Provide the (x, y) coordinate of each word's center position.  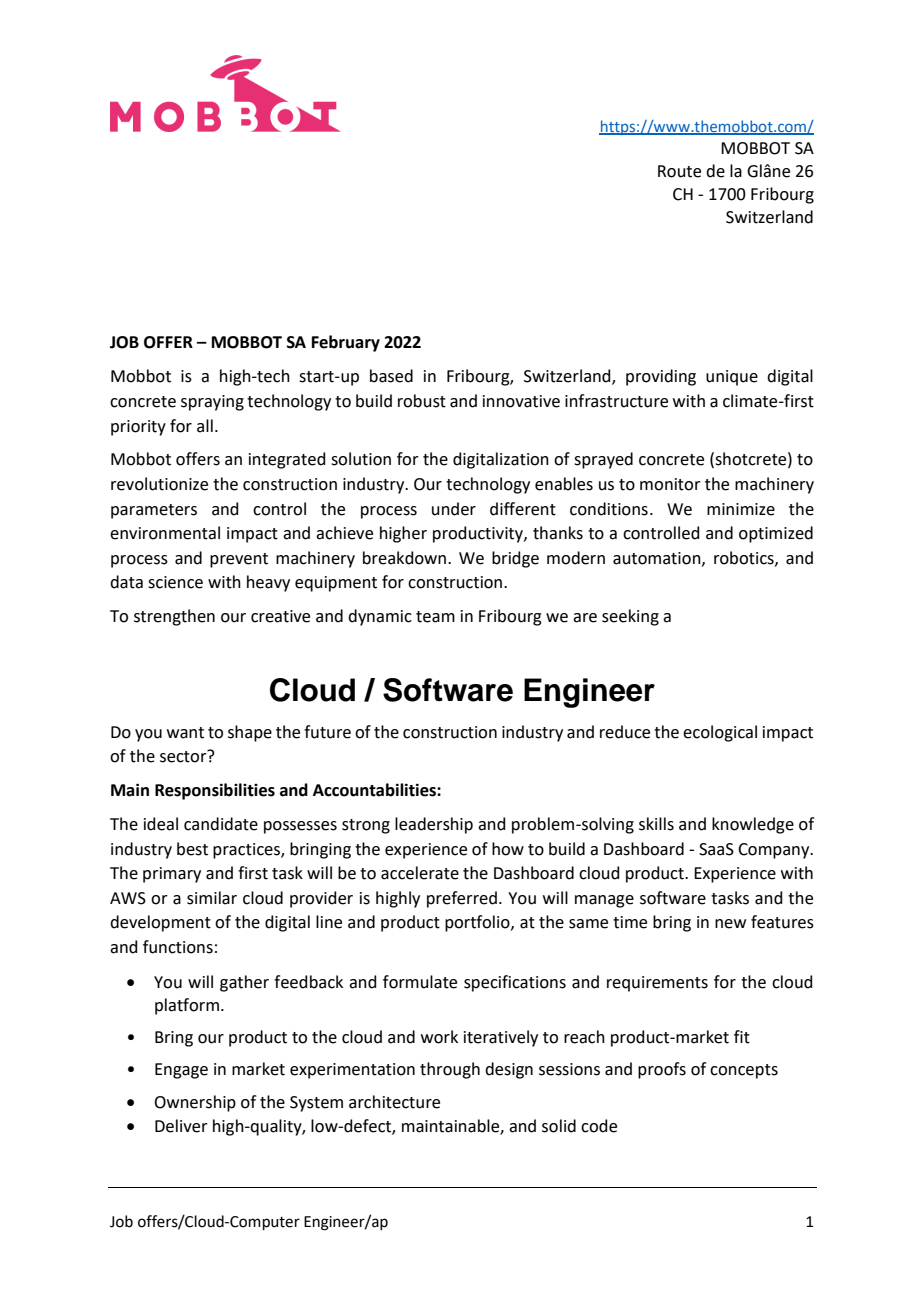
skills (656, 824)
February (346, 343)
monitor (670, 484)
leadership (434, 825)
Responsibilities (215, 791)
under (454, 509)
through (450, 1070)
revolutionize (159, 484)
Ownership (195, 1103)
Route (679, 171)
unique (732, 378)
